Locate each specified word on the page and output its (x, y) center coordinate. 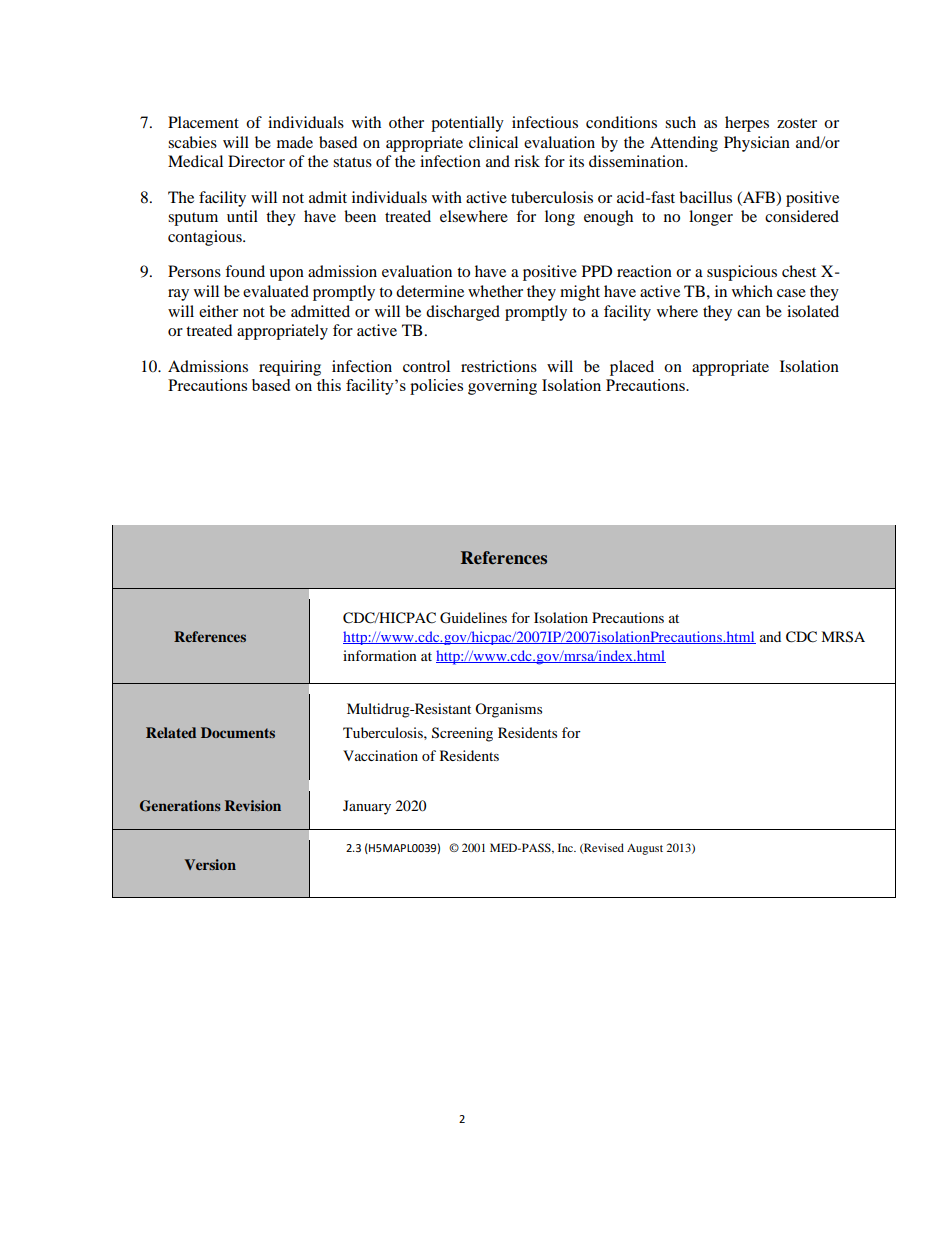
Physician (757, 144)
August (645, 849)
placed (632, 368)
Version (210, 864)
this (329, 385)
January (367, 807)
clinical (493, 142)
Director (256, 161)
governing (502, 387)
